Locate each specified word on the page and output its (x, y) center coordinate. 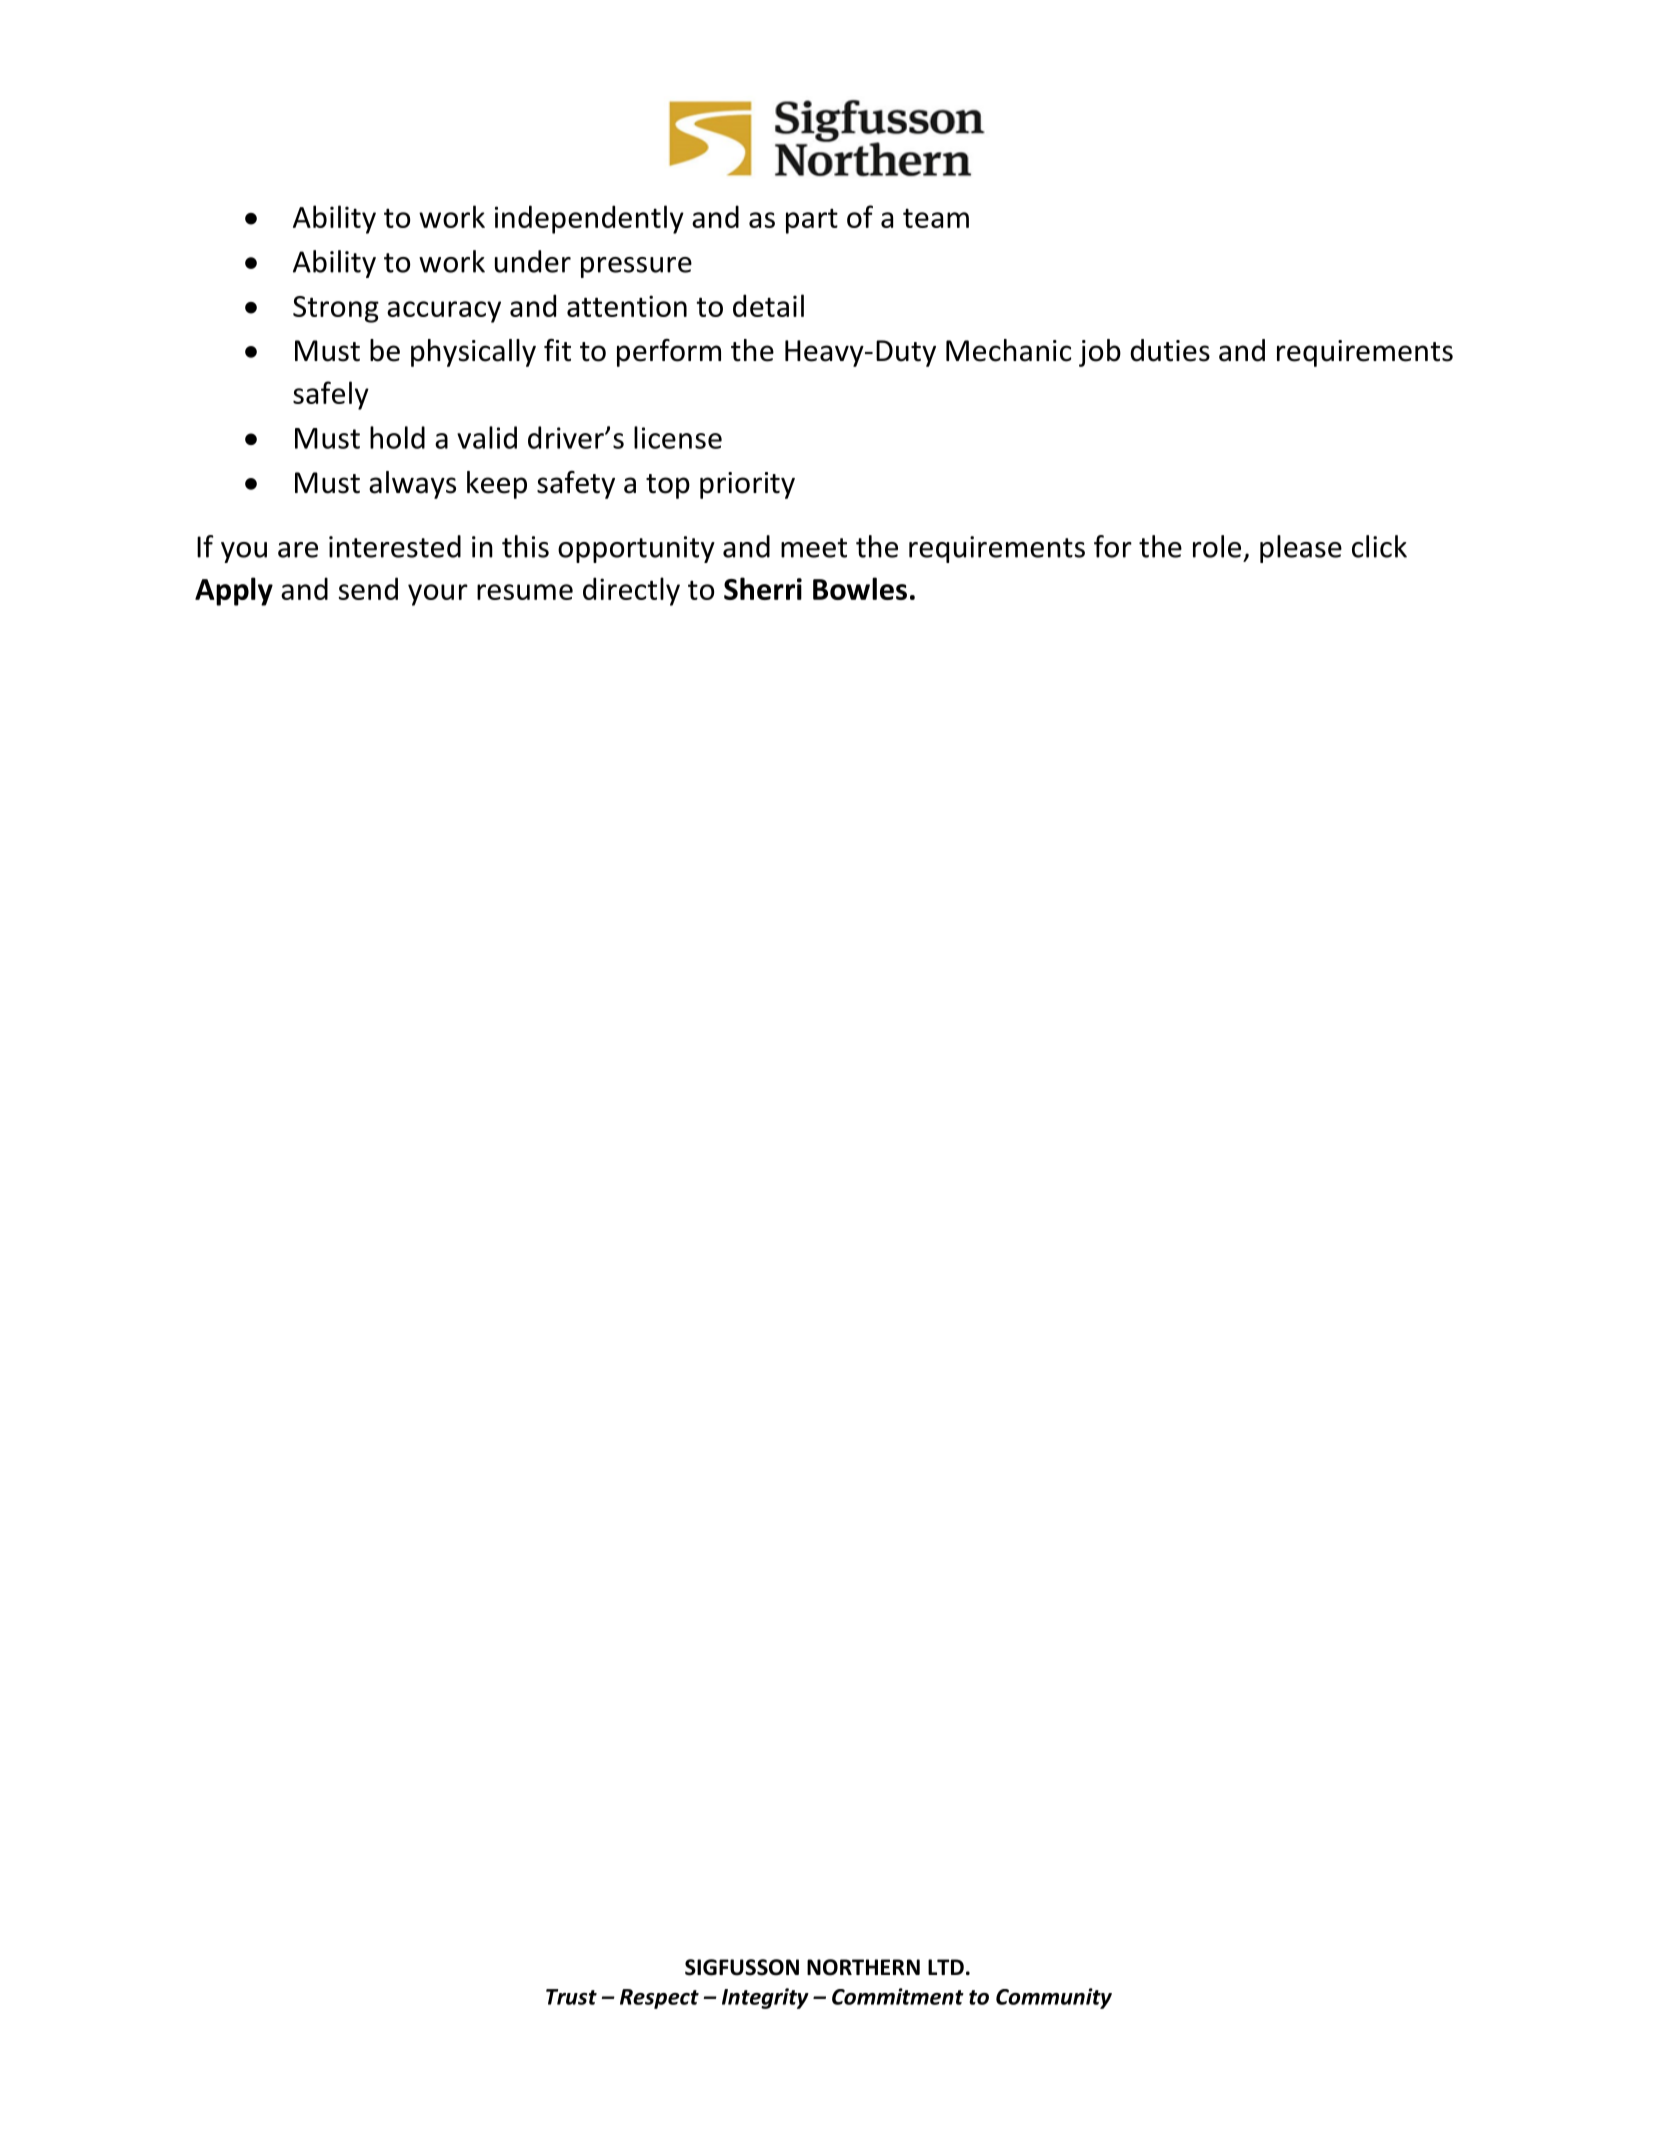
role (1217, 546)
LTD (946, 1967)
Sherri (763, 588)
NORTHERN (863, 1967)
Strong (336, 309)
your (438, 595)
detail (768, 305)
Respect (659, 1999)
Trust (571, 1997)
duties (1170, 350)
